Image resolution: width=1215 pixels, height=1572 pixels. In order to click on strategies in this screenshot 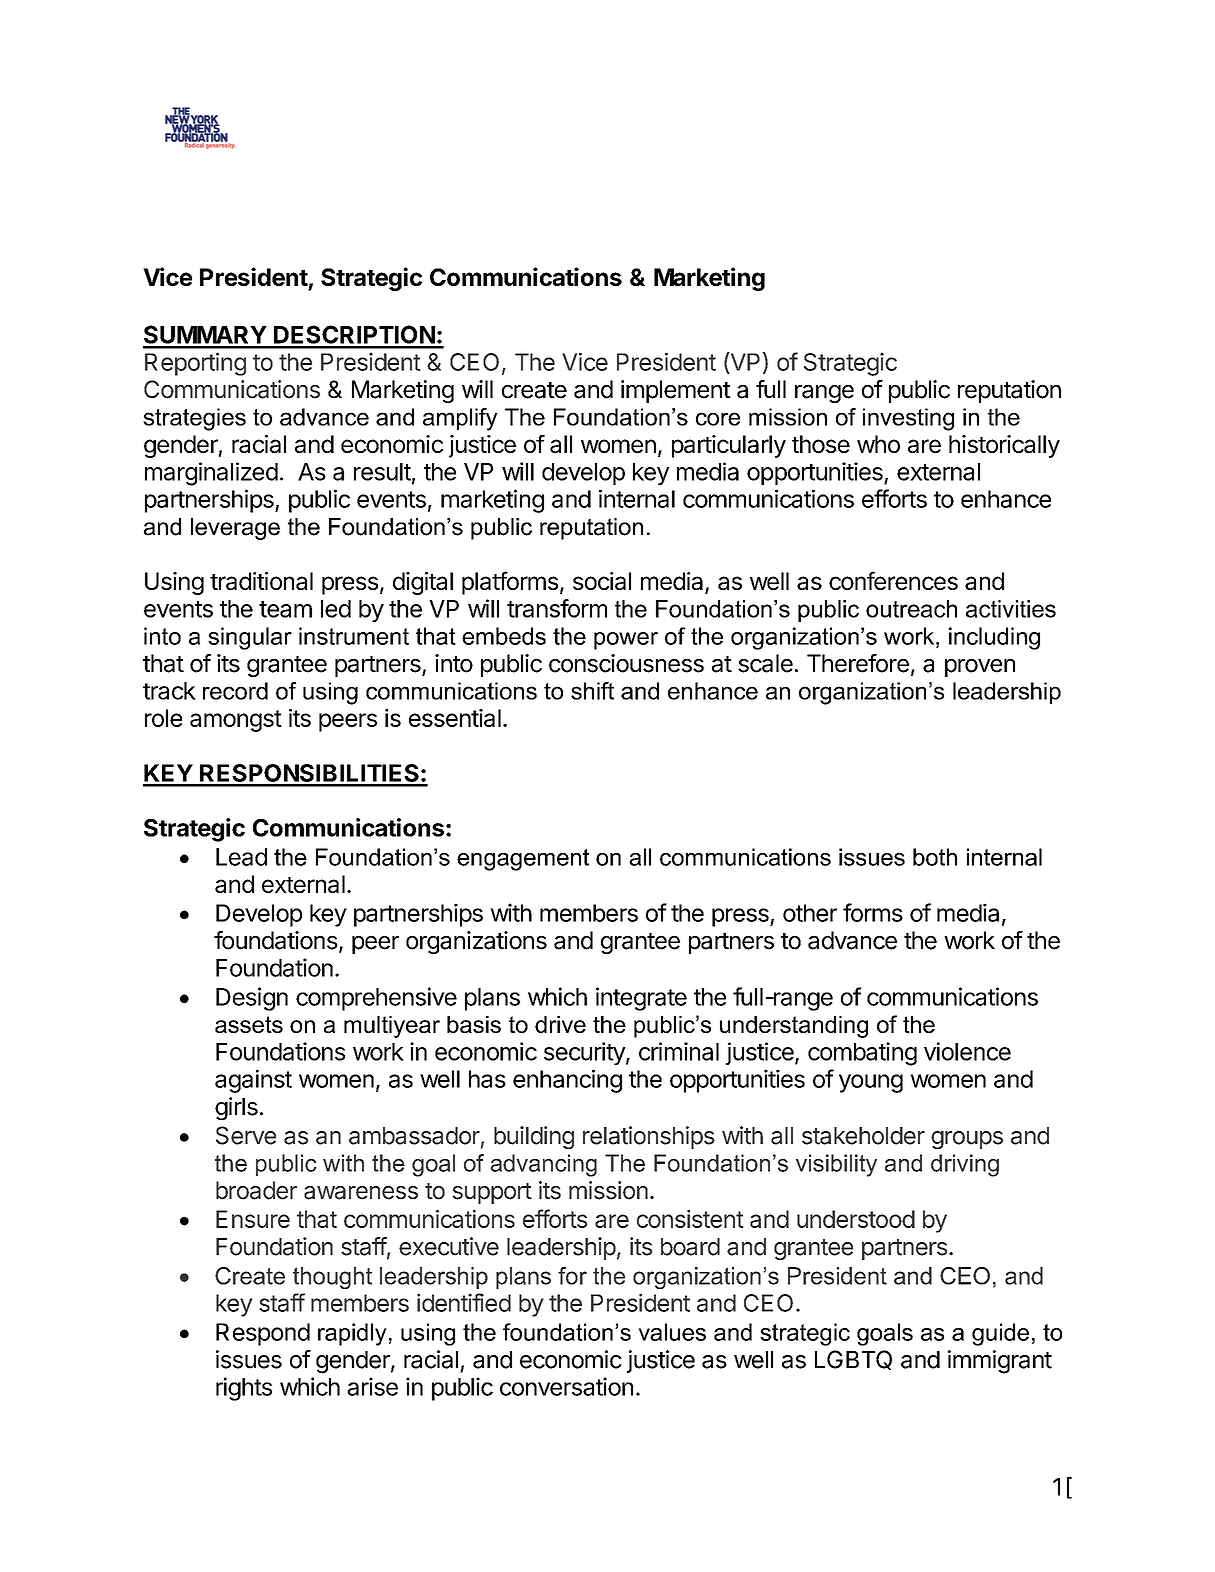, I will do `click(194, 419)`.
